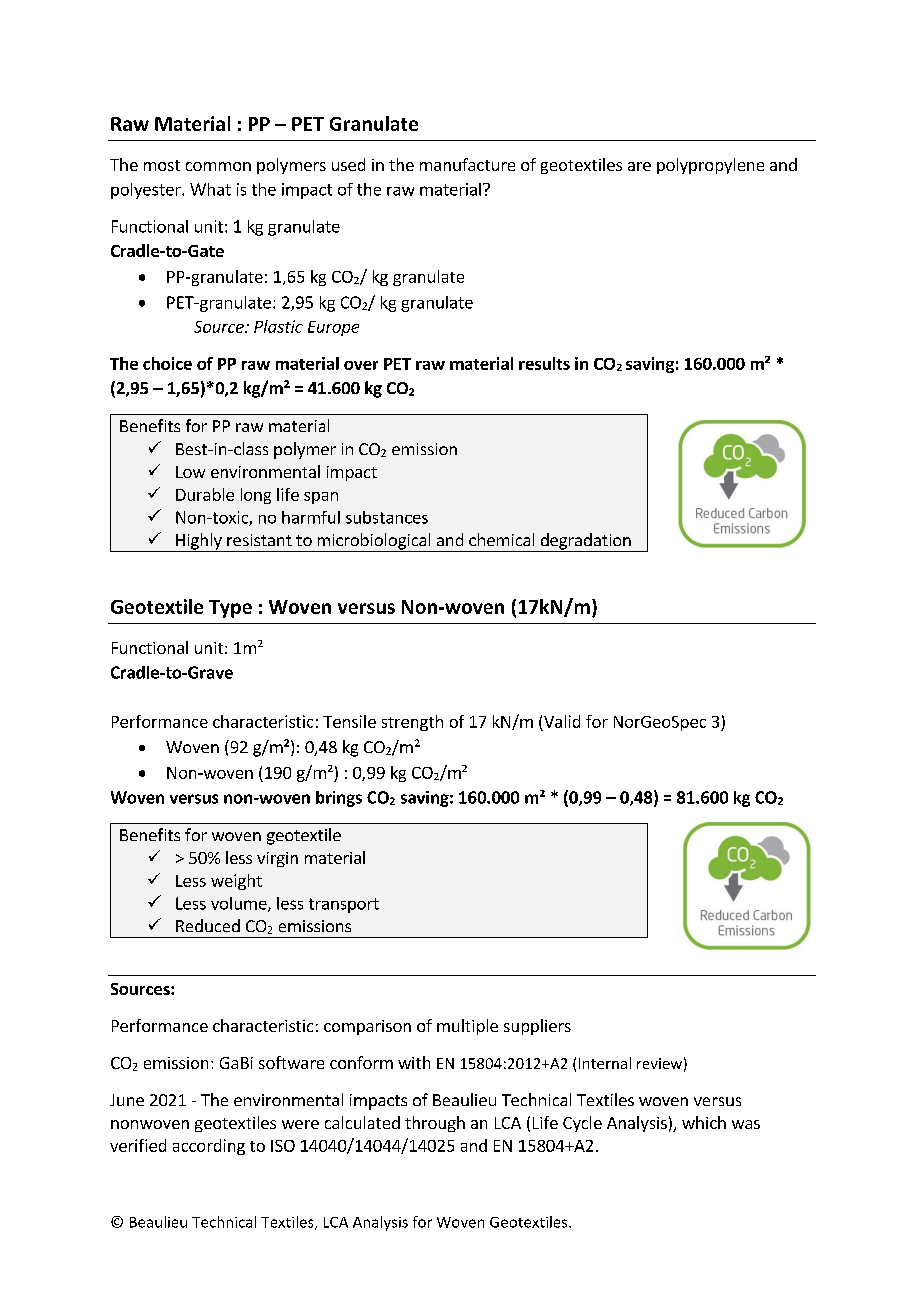 Image resolution: width=924 pixels, height=1308 pixels. What do you see at coordinates (412, 723) in the page?
I see `strength` at bounding box center [412, 723].
